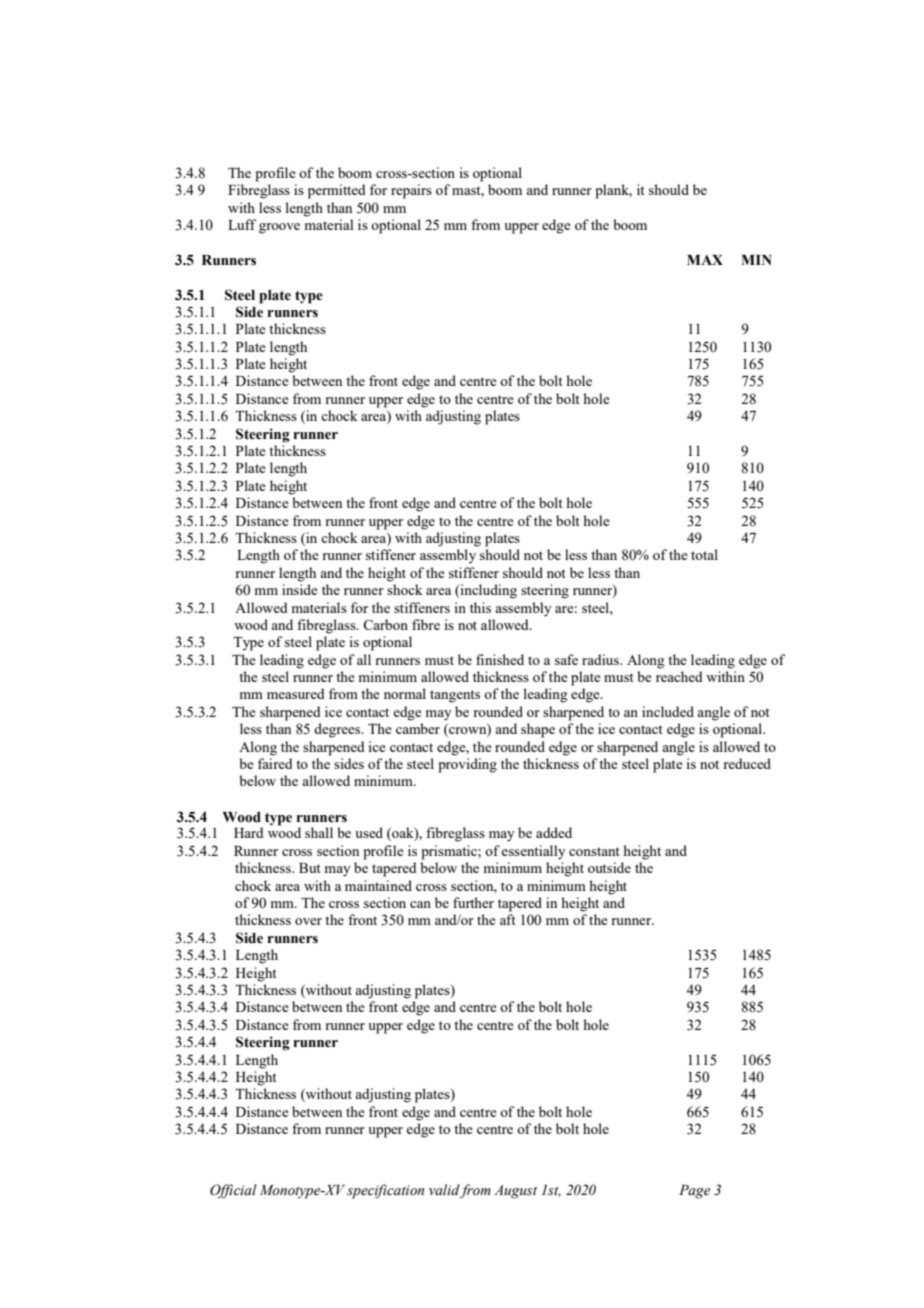 The width and height of the image is (924, 1308). I want to click on this, so click(480, 607).
